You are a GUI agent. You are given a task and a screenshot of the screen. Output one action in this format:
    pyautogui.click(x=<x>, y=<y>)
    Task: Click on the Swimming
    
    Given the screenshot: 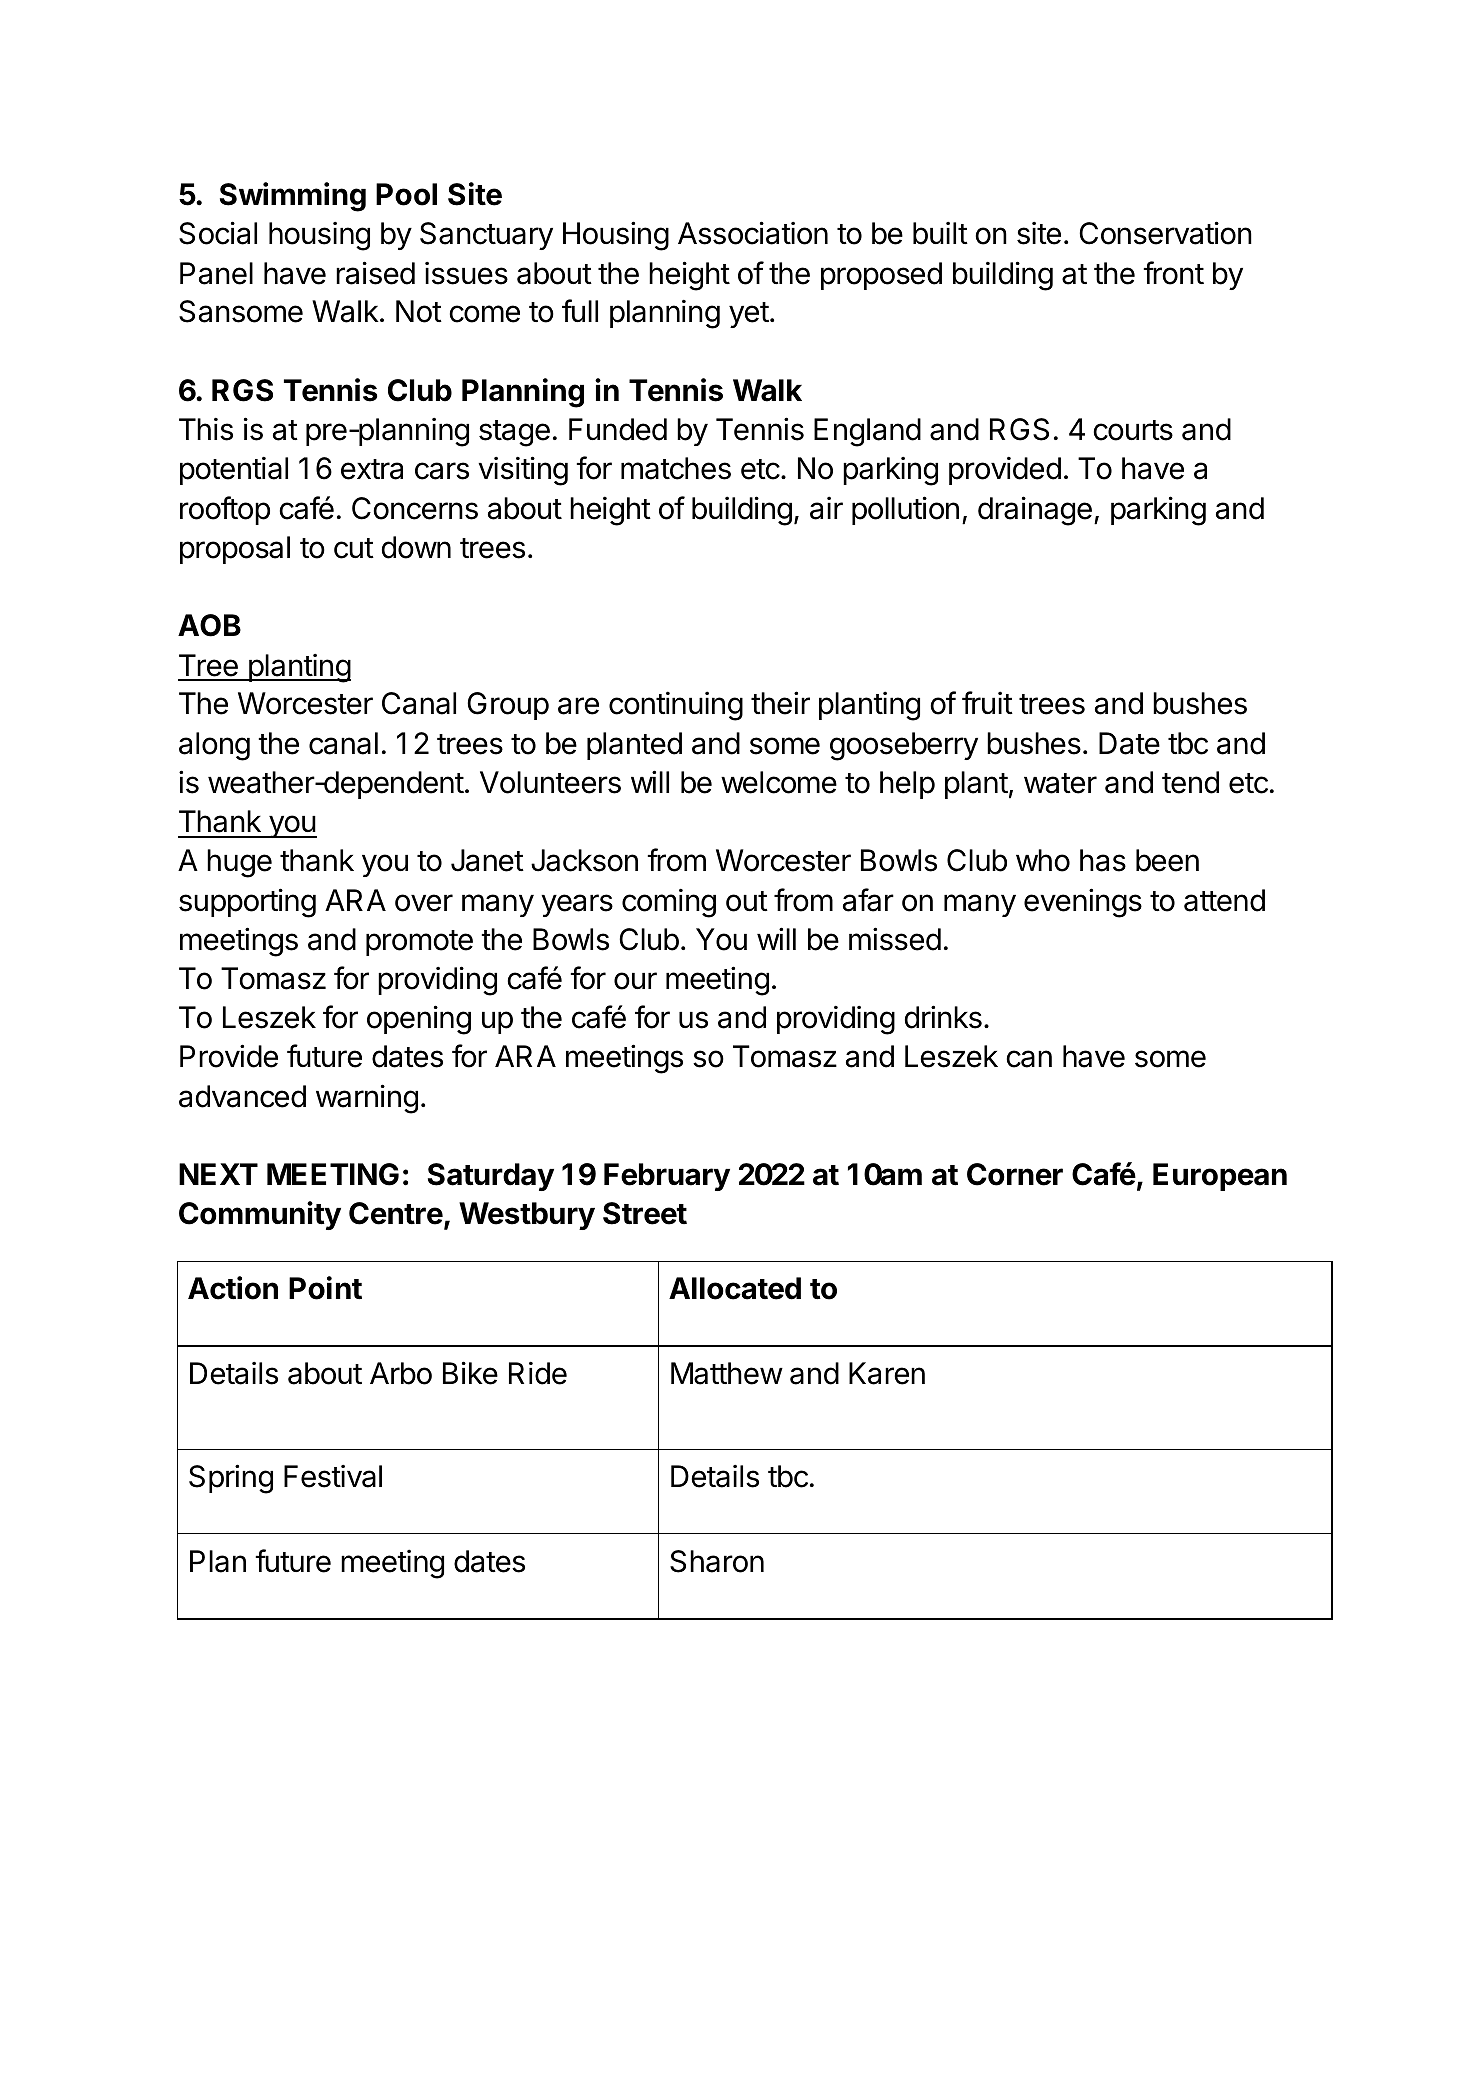 What is the action you would take?
    pyautogui.click(x=293, y=197)
